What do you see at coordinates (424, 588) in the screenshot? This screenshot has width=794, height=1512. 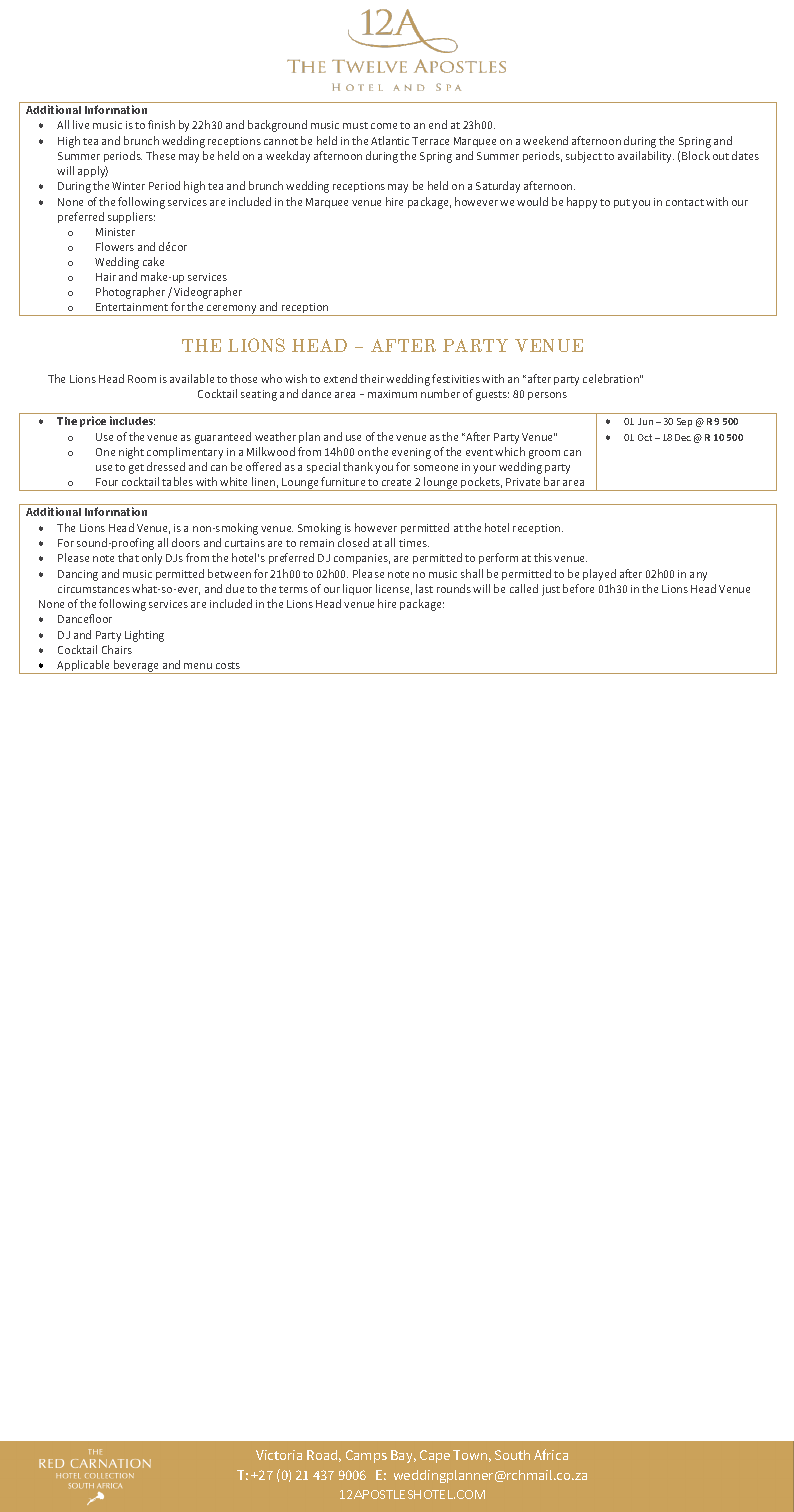 I see `last` at bounding box center [424, 588].
